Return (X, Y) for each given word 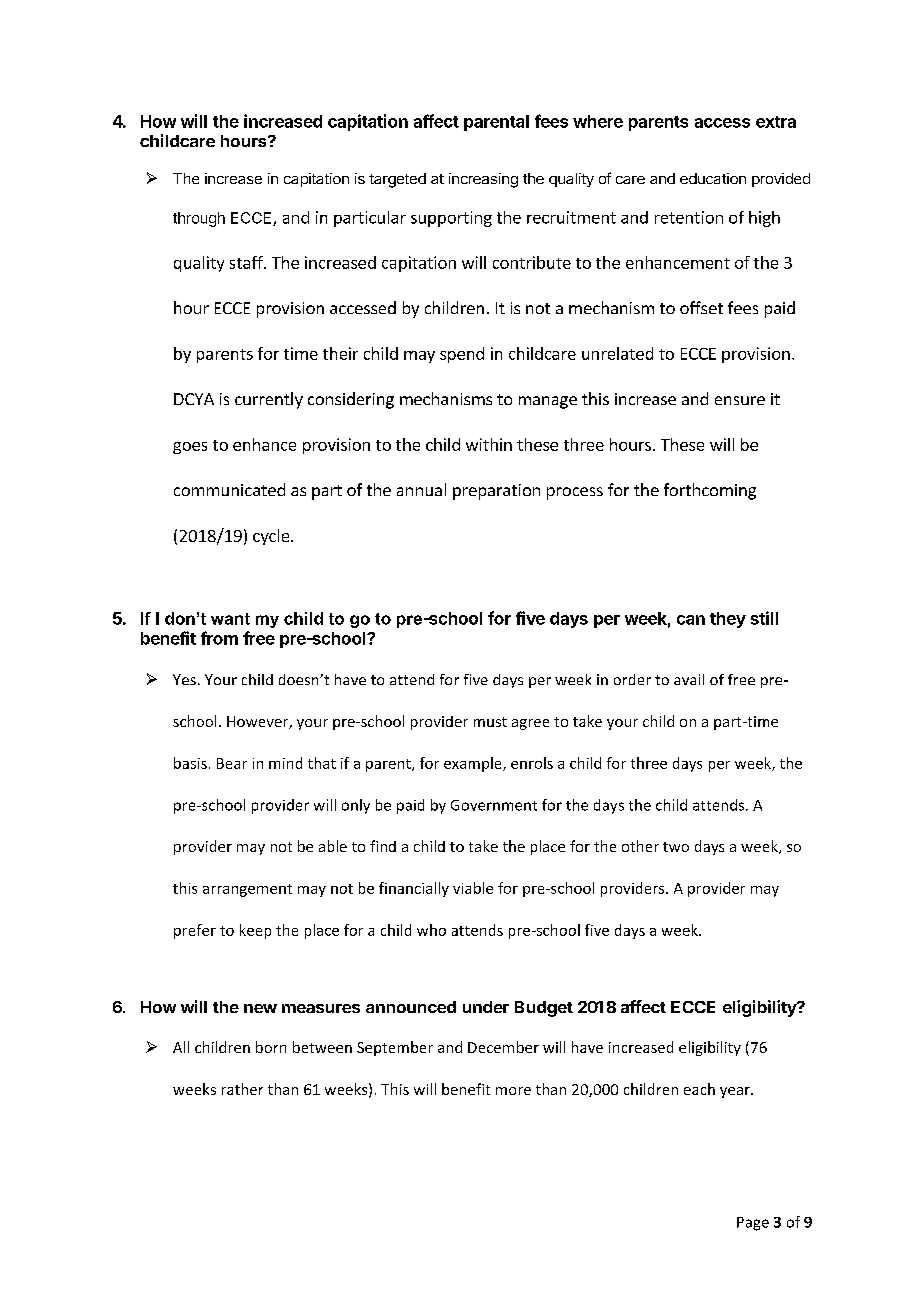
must (490, 722)
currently (269, 400)
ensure (740, 400)
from (219, 638)
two (676, 847)
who (431, 930)
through (199, 219)
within (489, 444)
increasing (483, 180)
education (713, 178)
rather (242, 1089)
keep (255, 931)
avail (689, 679)
